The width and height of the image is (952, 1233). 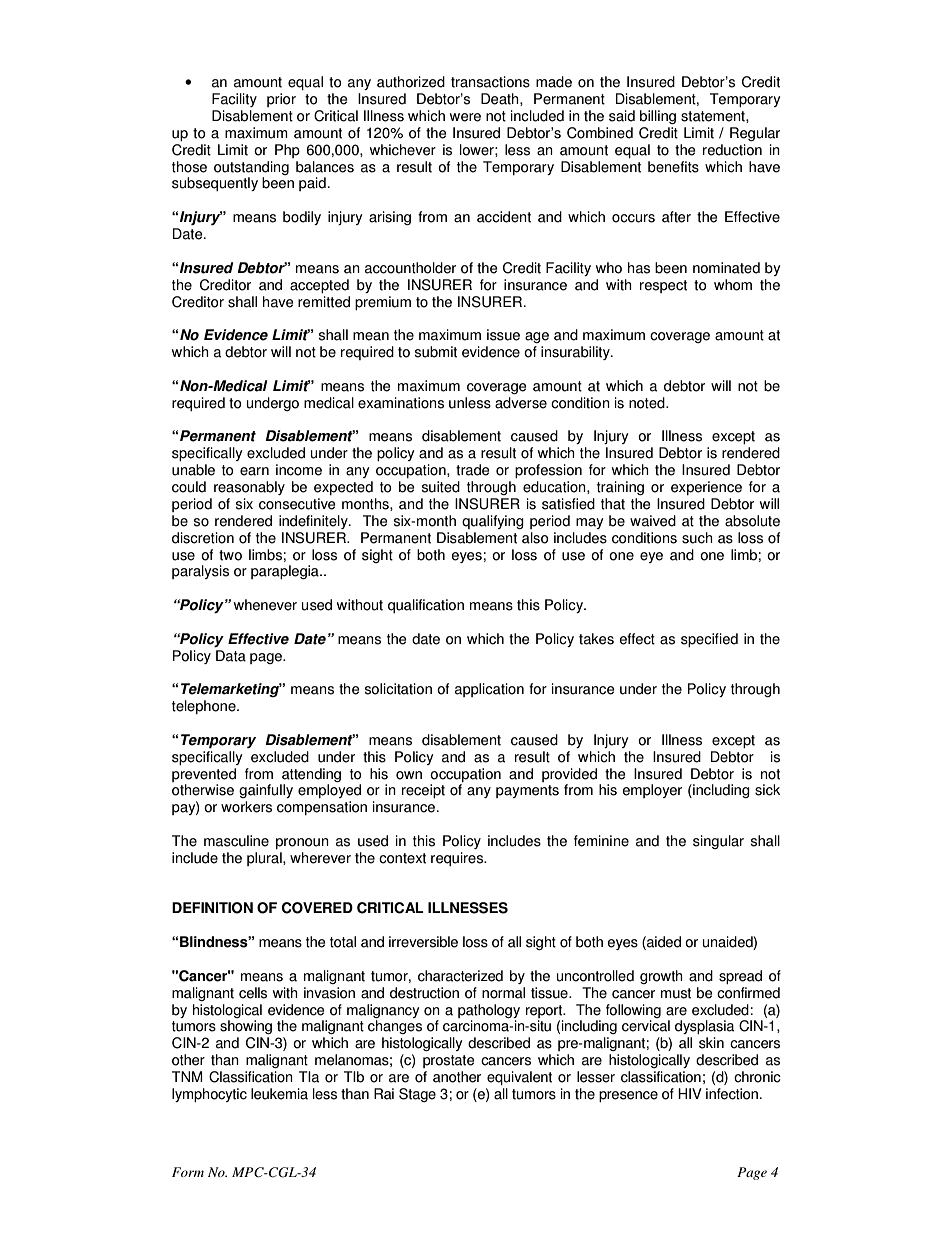 What do you see at coordinates (465, 117) in the image?
I see `were` at bounding box center [465, 117].
